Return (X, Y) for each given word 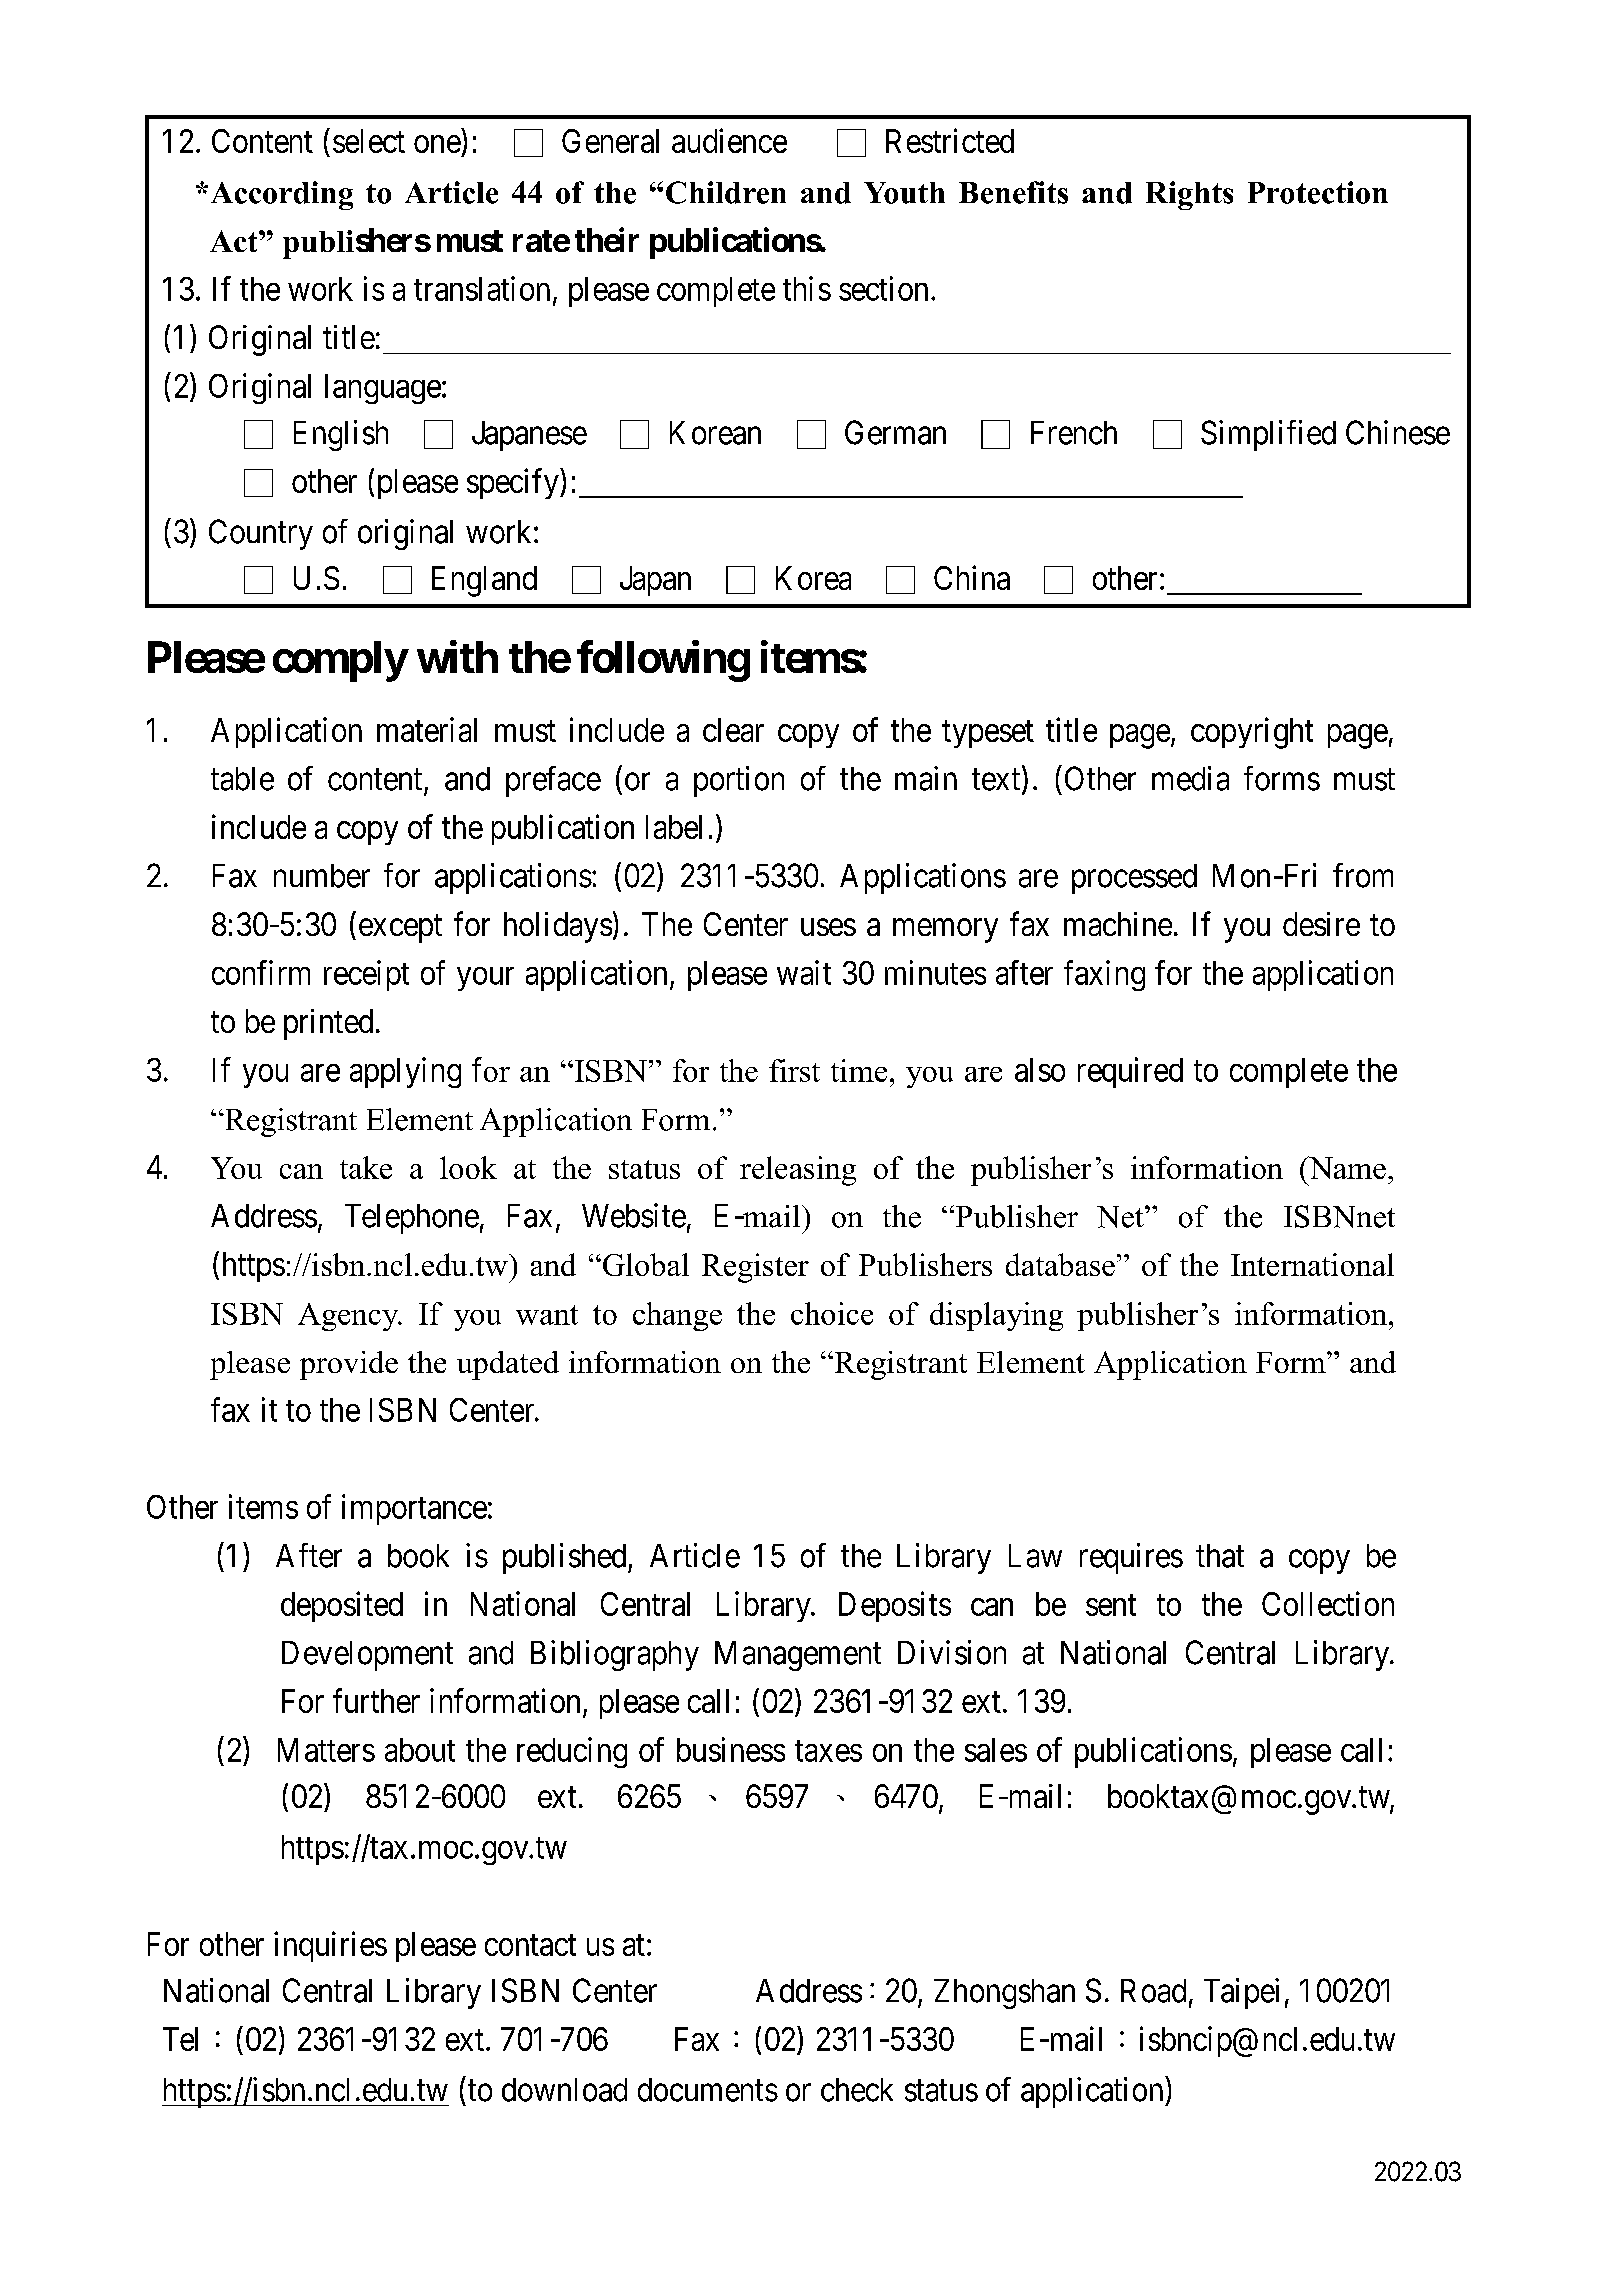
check (857, 2090)
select (369, 141)
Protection (1318, 192)
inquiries (330, 1946)
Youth (904, 193)
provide (349, 1365)
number (322, 876)
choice (832, 1313)
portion (739, 781)
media (1190, 778)
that (1220, 1556)
